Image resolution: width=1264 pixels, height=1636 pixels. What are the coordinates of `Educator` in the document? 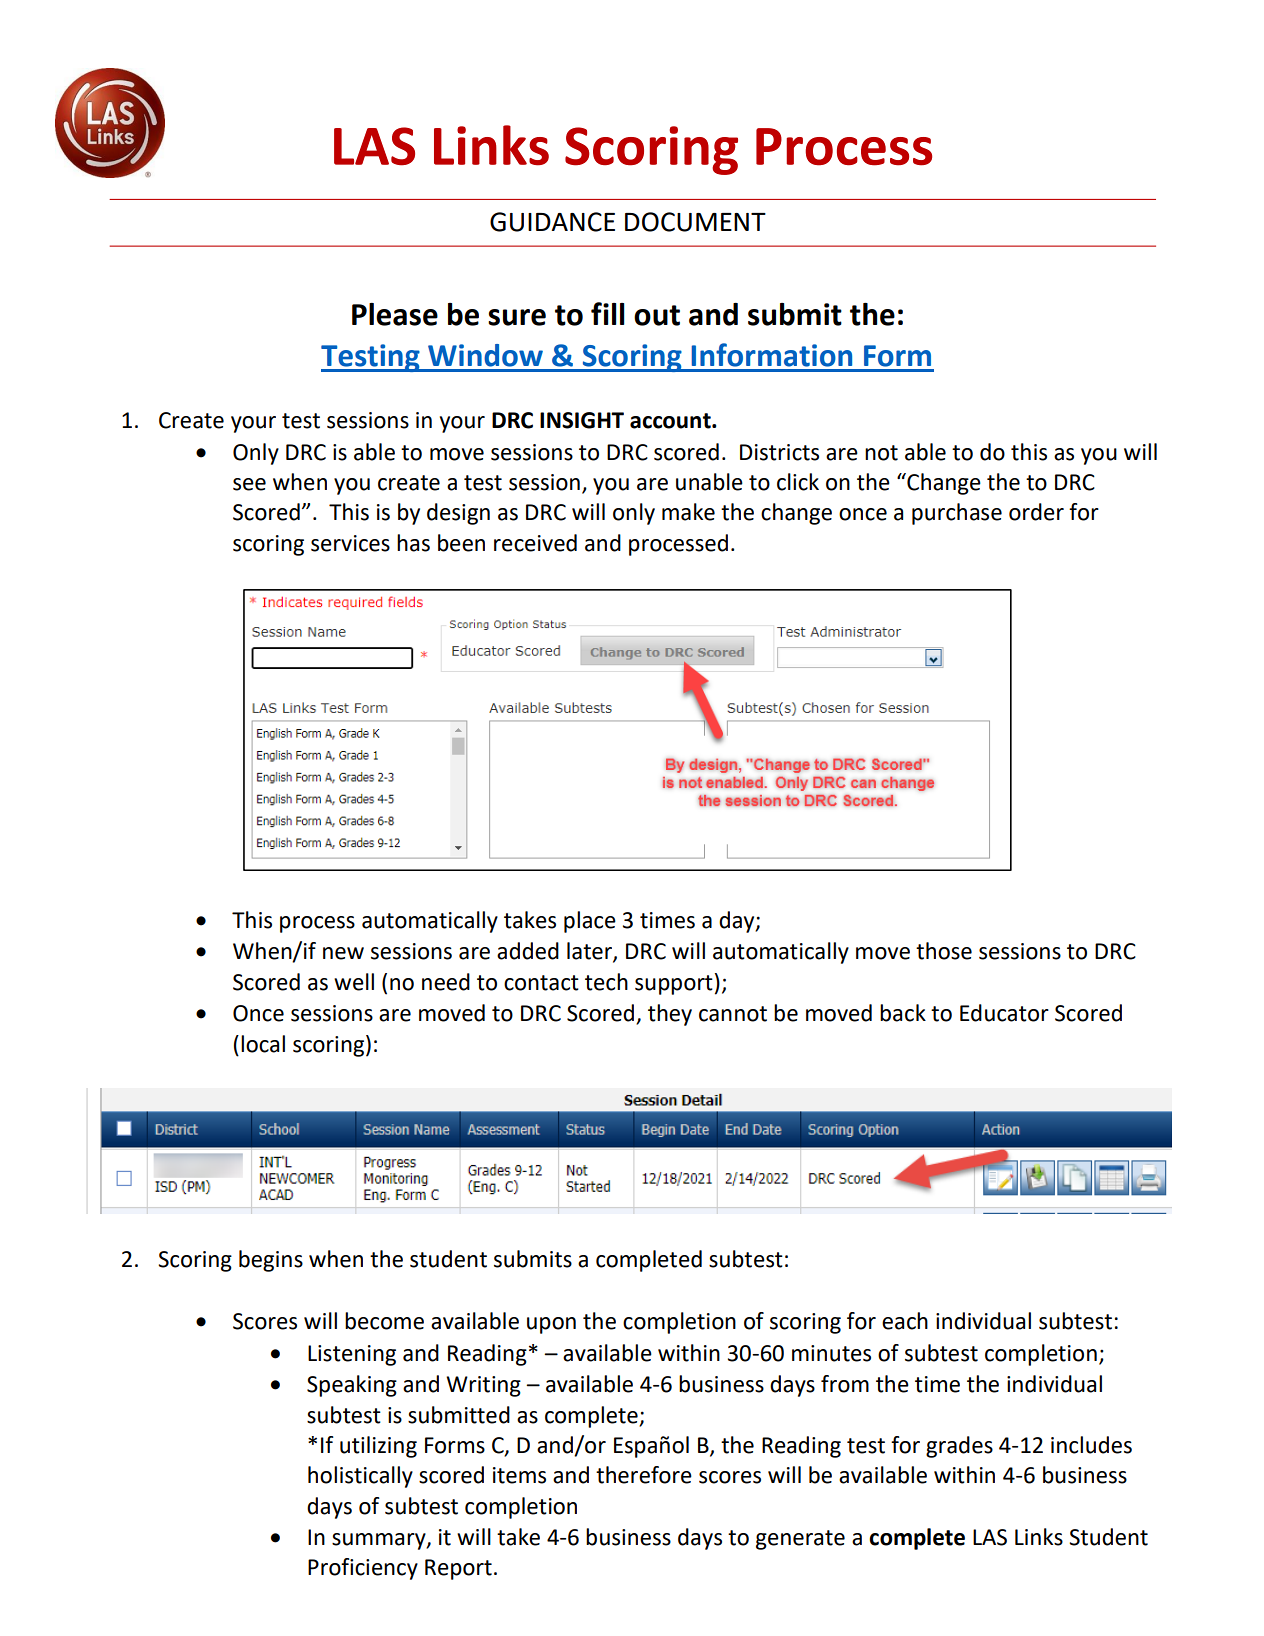 It's located at (1004, 1013).
